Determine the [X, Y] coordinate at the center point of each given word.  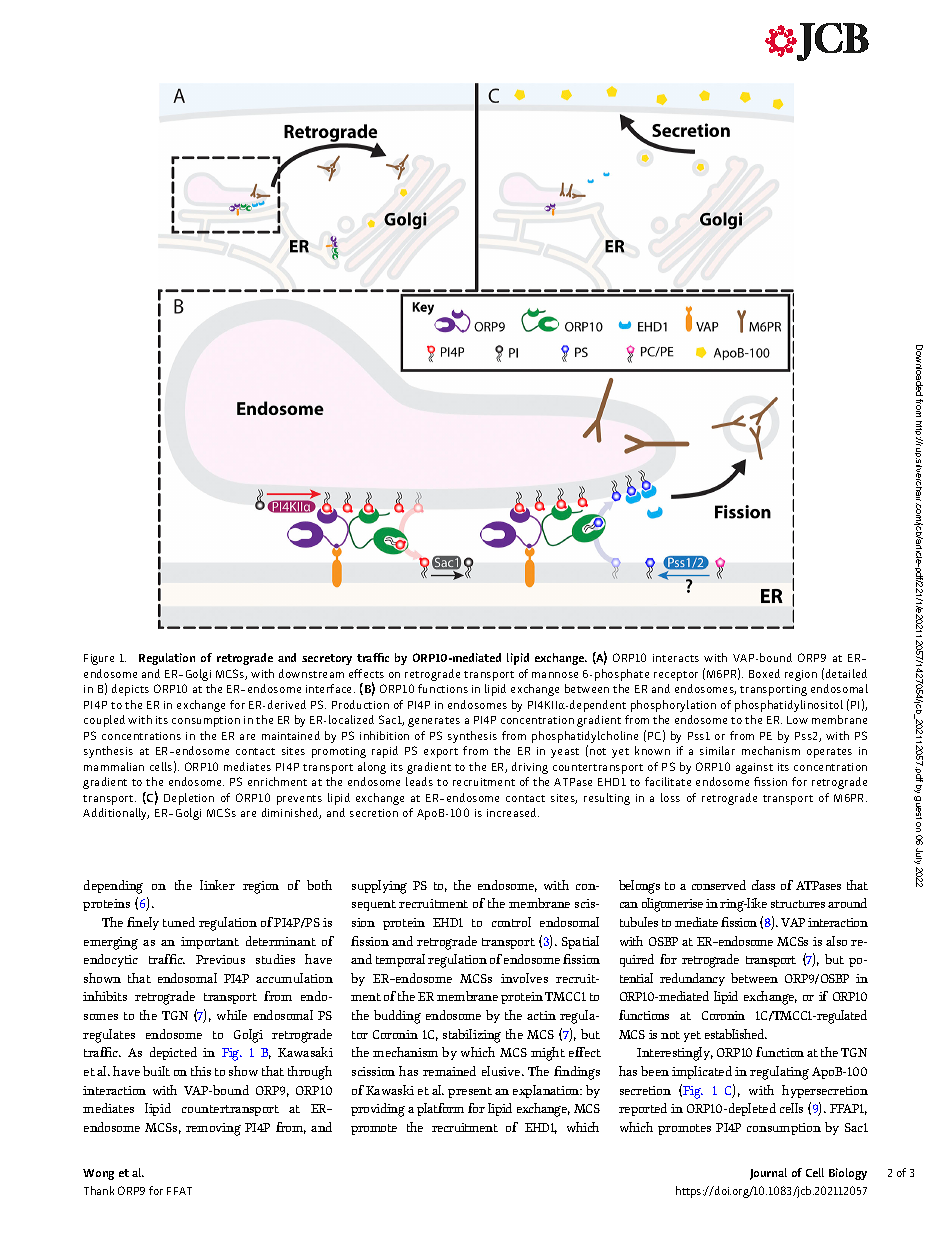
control [511, 922]
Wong [98, 1174]
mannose [555, 675]
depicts [130, 690]
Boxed [764, 673]
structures [798, 904]
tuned [179, 922]
